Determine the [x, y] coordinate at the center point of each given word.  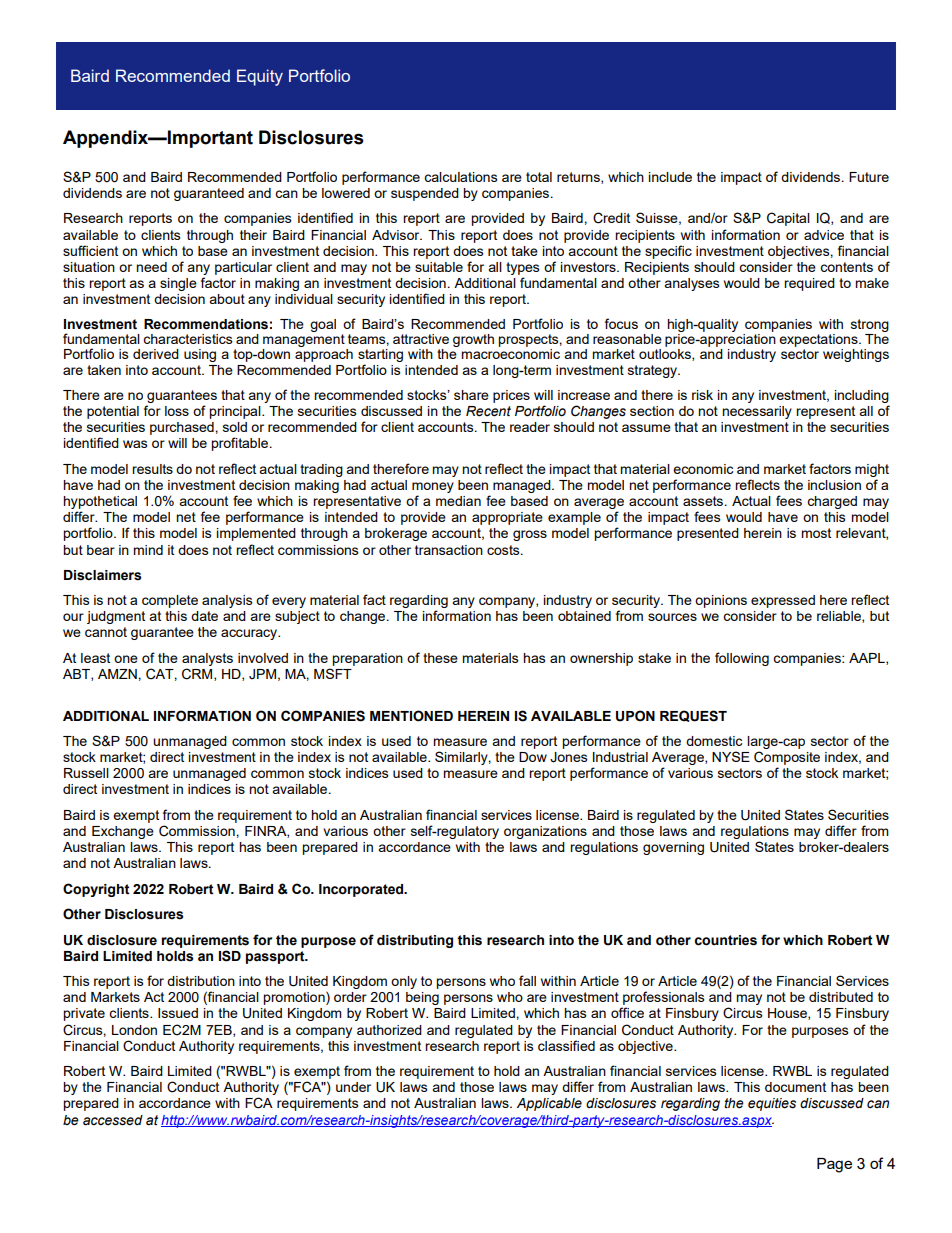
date [204, 616]
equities [772, 1104]
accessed [113, 1120]
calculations [461, 177]
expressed [783, 601]
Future [869, 177]
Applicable [549, 1104]
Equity [260, 77]
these [440, 658]
